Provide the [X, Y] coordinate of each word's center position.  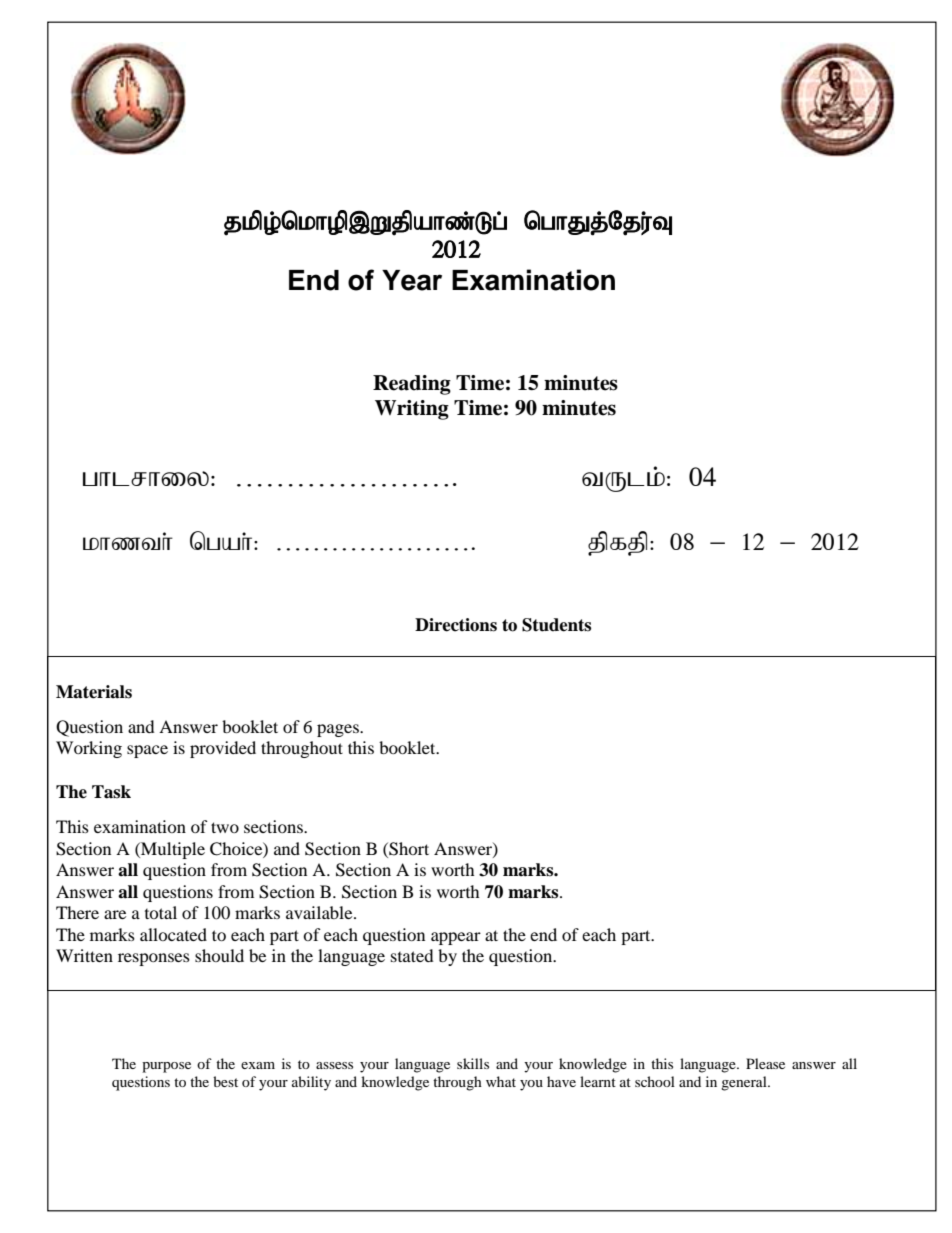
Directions [456, 625]
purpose [166, 1067]
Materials [94, 692]
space [147, 751]
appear [456, 938]
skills [473, 1063]
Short [408, 849]
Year [412, 280]
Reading [412, 385]
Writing [412, 410]
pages [339, 730]
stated [412, 955]
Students [556, 625]
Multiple [172, 850]
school [655, 1081]
